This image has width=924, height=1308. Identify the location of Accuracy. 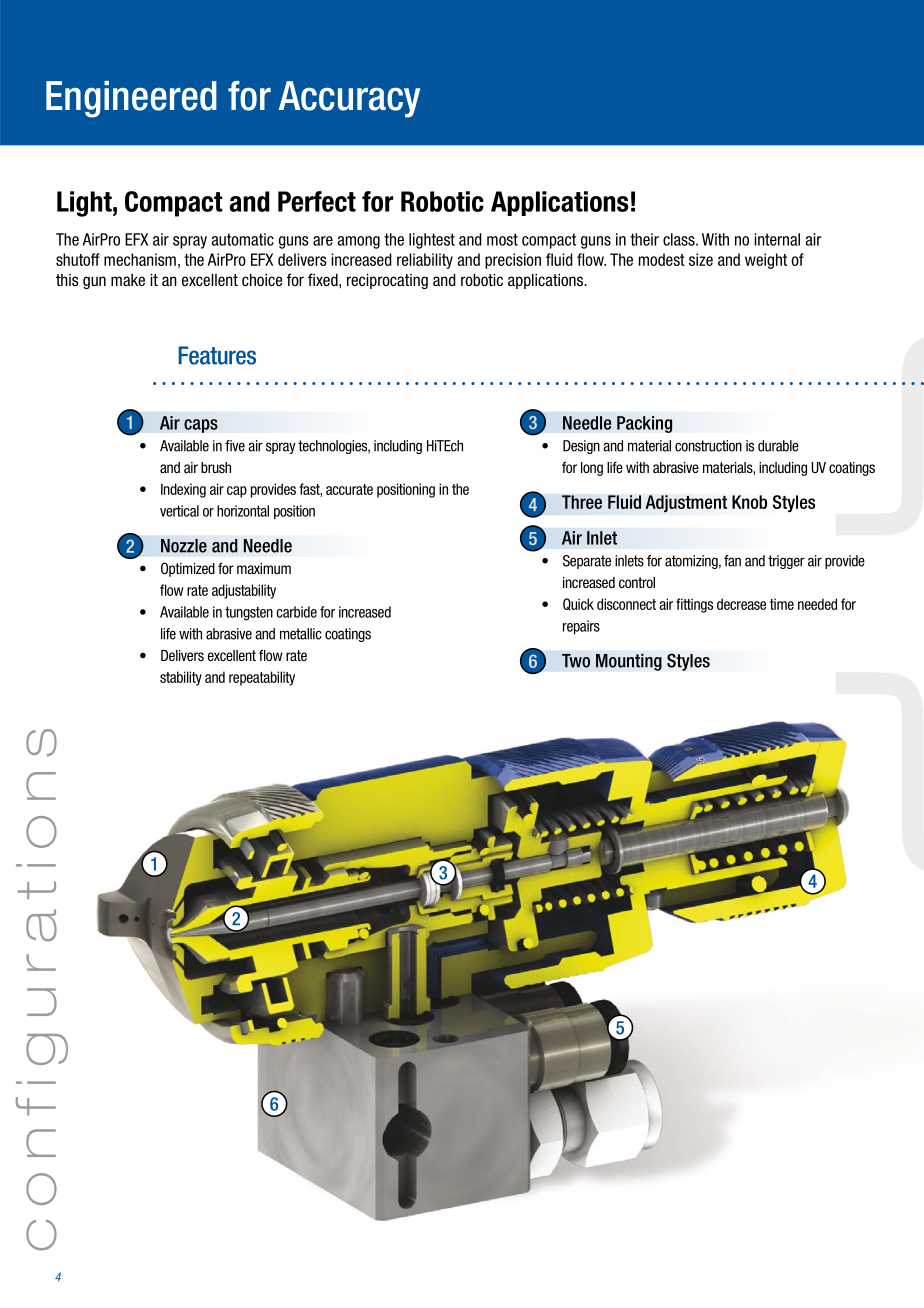
(349, 99).
